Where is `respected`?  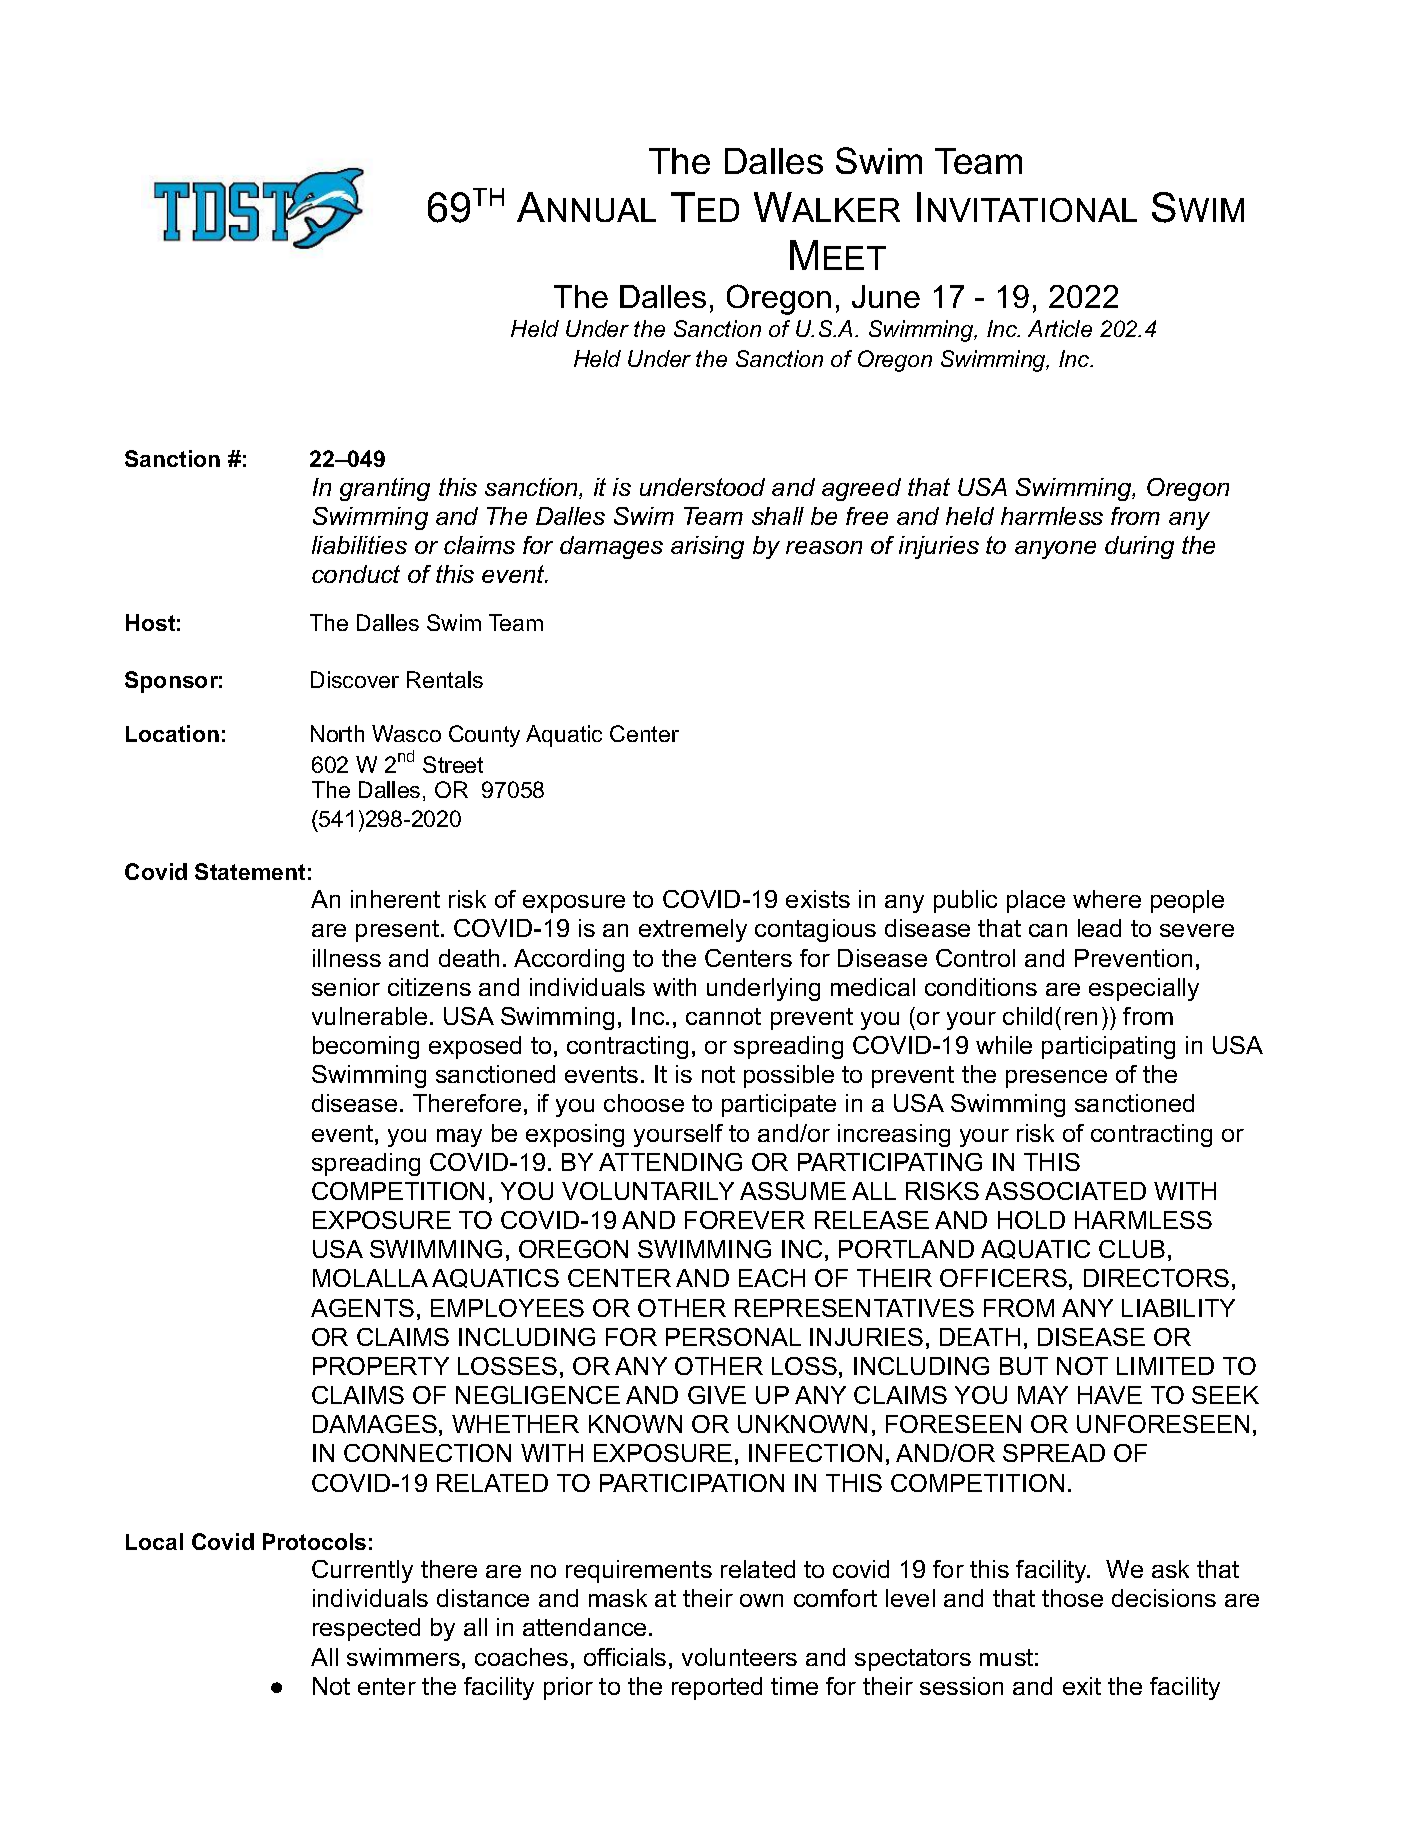
respected is located at coordinates (366, 1629).
